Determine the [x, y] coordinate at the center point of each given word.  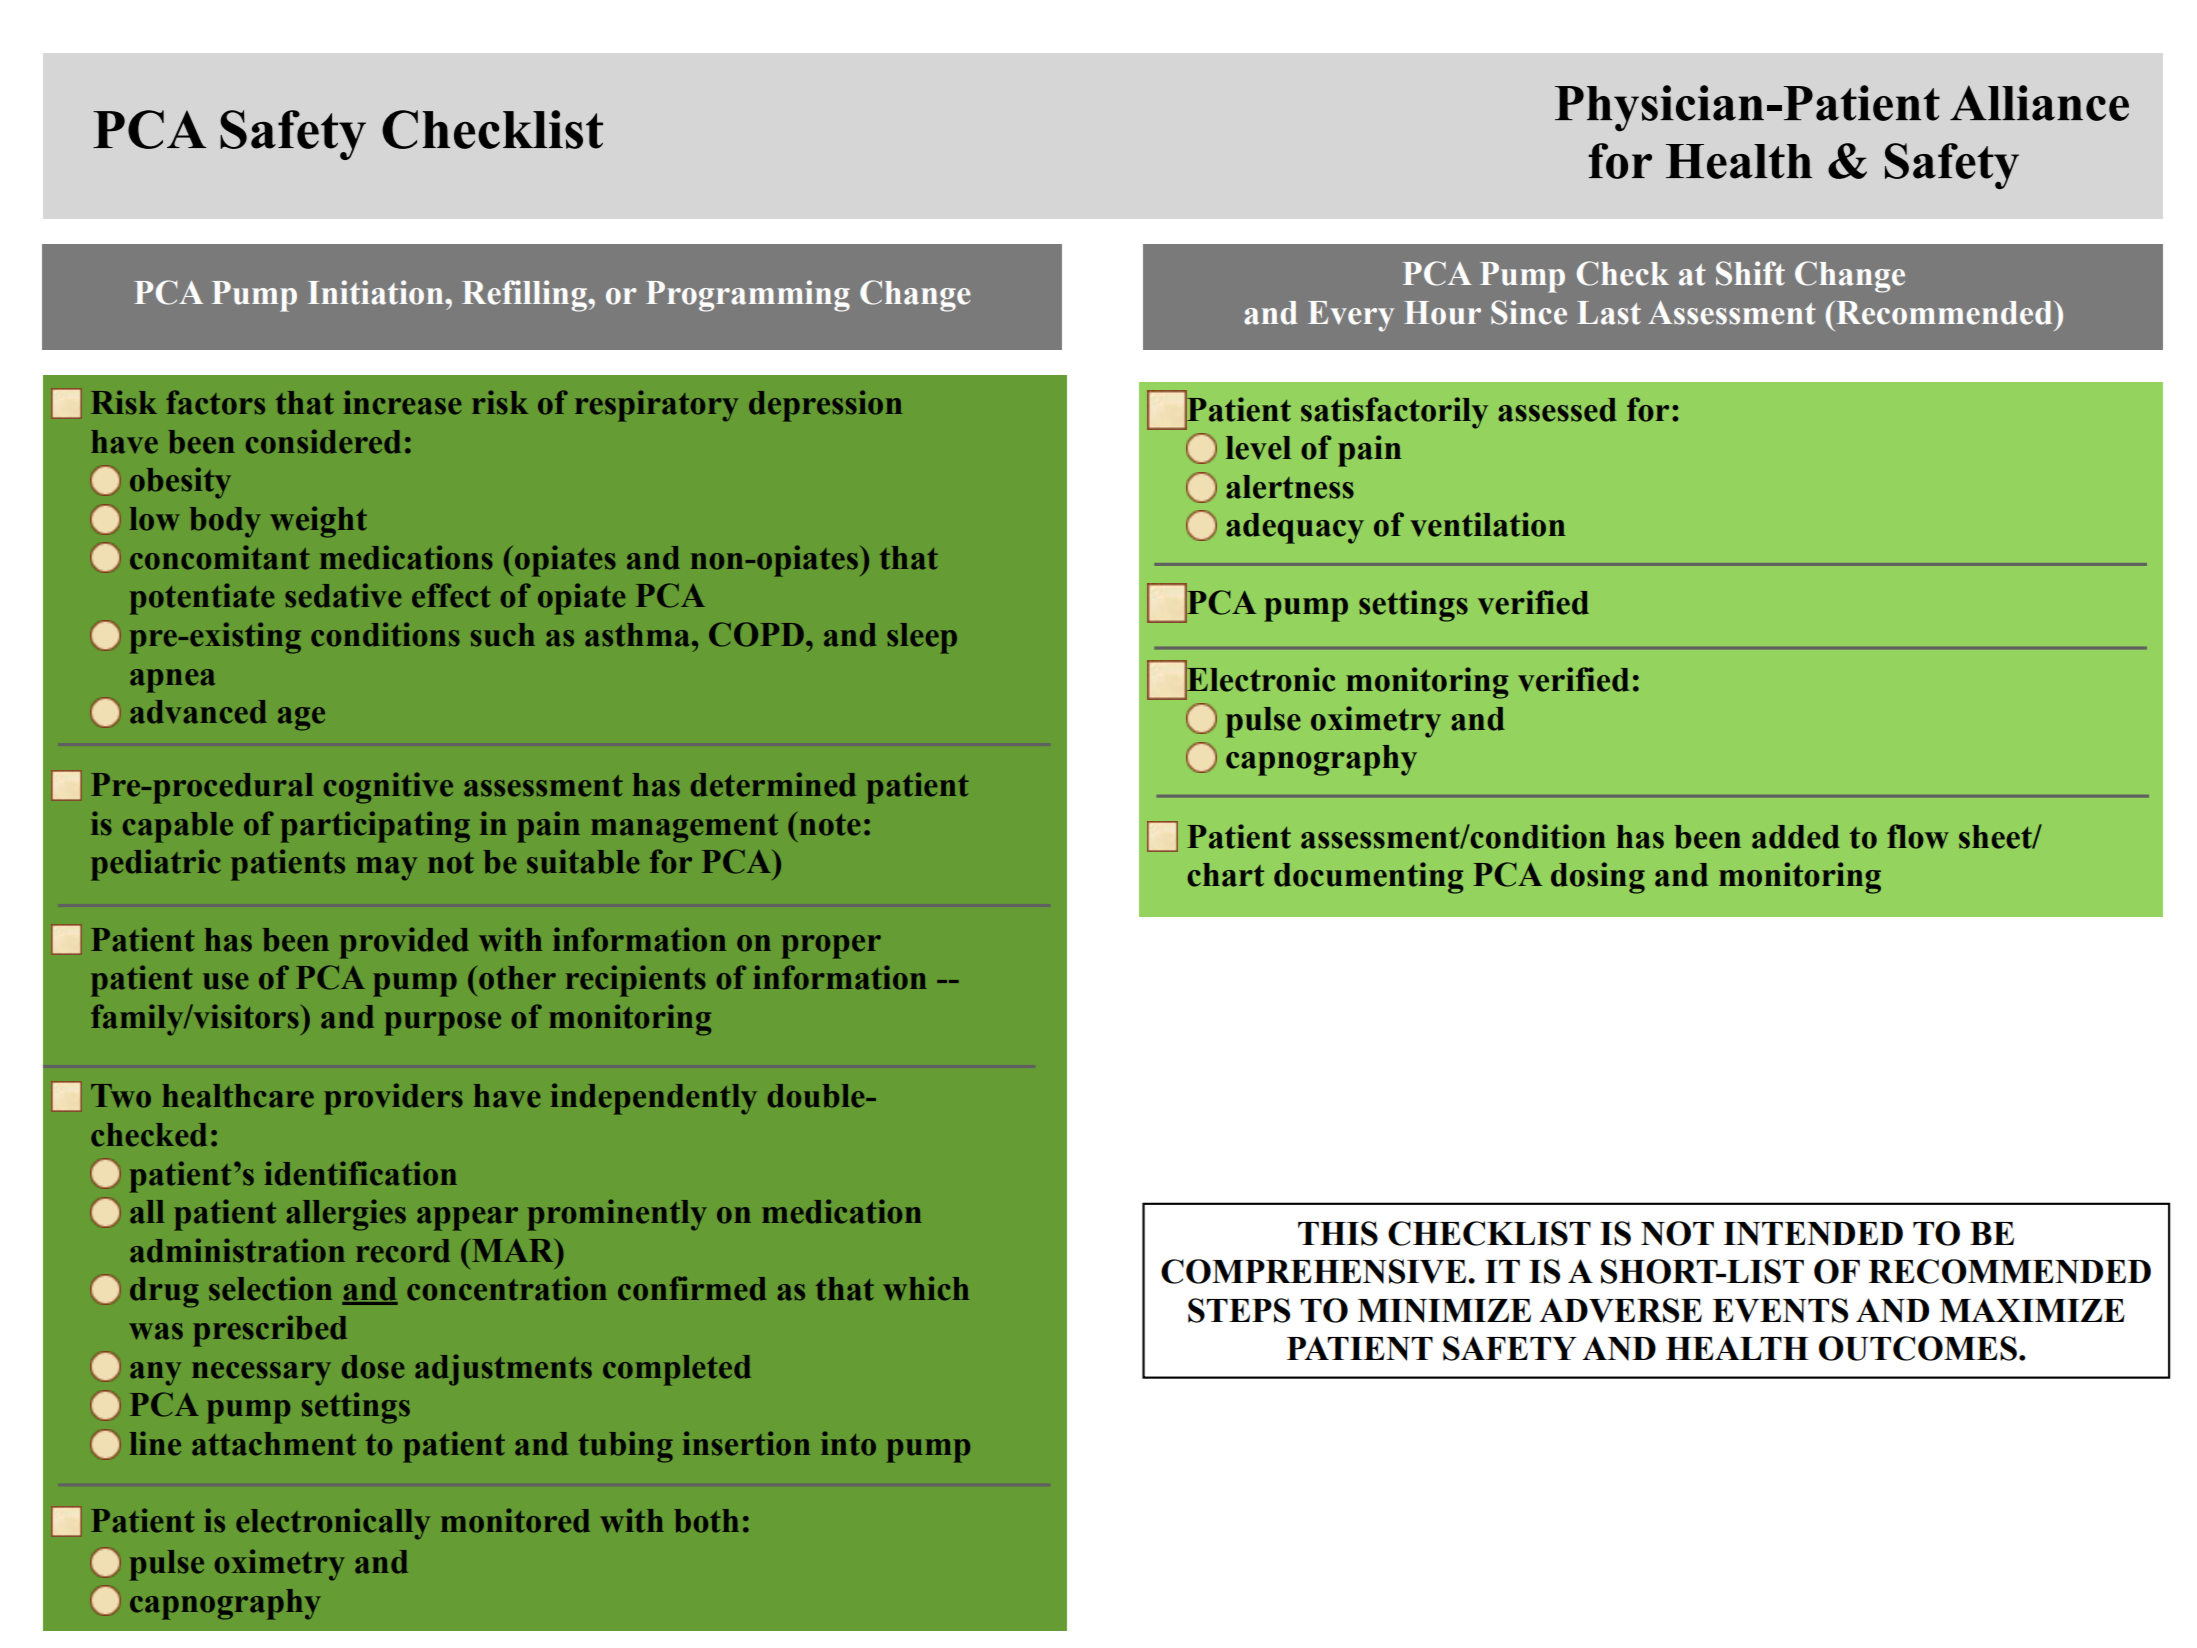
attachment [274, 1444]
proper [831, 947]
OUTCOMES [1918, 1348]
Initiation [377, 292]
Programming [748, 296]
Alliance [2039, 103]
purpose [443, 1024]
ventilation [1487, 524]
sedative [343, 595]
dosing [1598, 878]
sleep [922, 638]
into [848, 1443]
